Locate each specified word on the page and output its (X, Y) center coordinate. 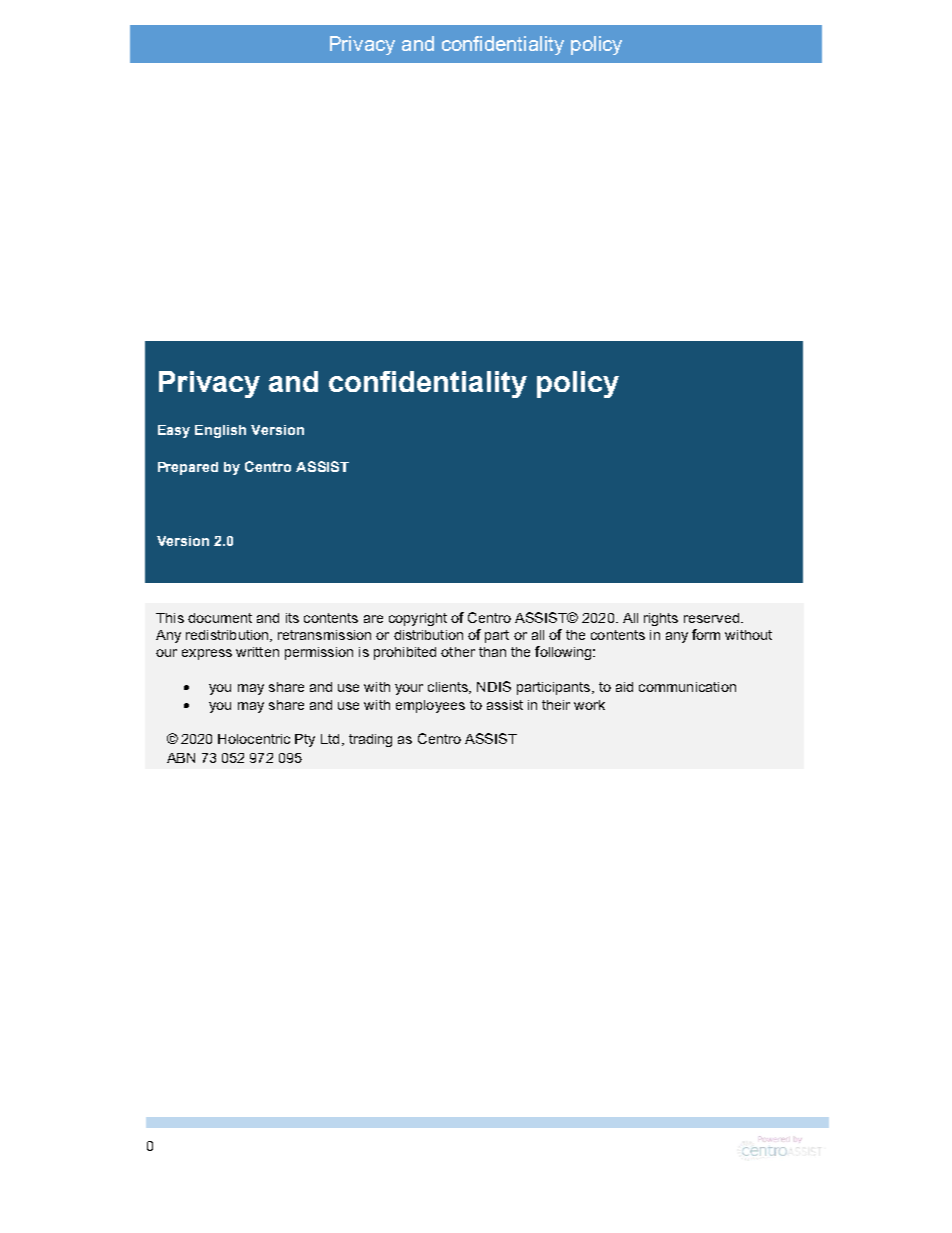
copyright (418, 619)
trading (370, 740)
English (220, 431)
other (458, 652)
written (257, 652)
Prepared (188, 468)
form (706, 634)
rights (661, 619)
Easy (174, 431)
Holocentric (254, 739)
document (220, 618)
